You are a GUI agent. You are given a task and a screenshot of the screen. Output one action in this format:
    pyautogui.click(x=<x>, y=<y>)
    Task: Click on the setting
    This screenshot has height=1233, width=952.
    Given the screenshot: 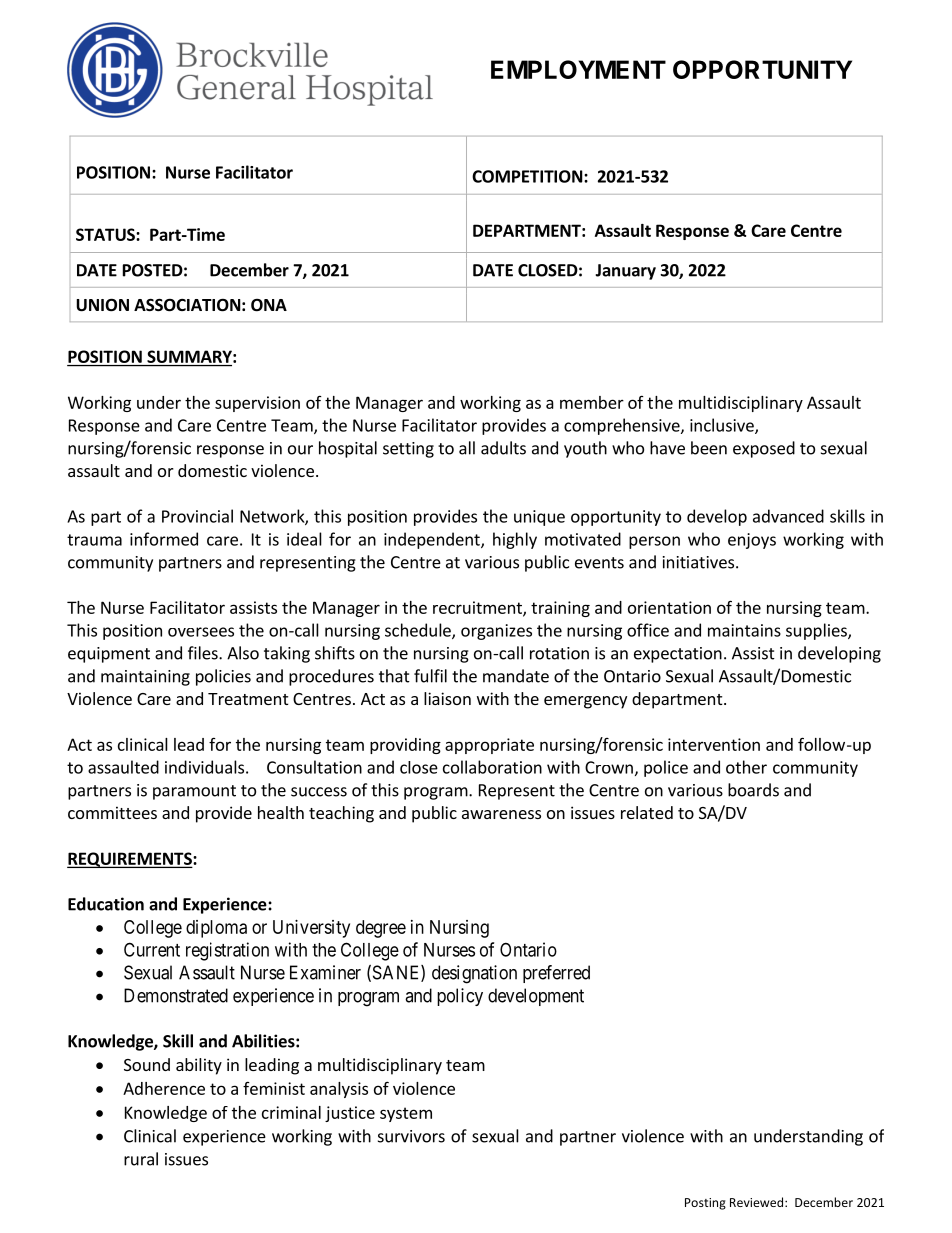 What is the action you would take?
    pyautogui.click(x=408, y=450)
